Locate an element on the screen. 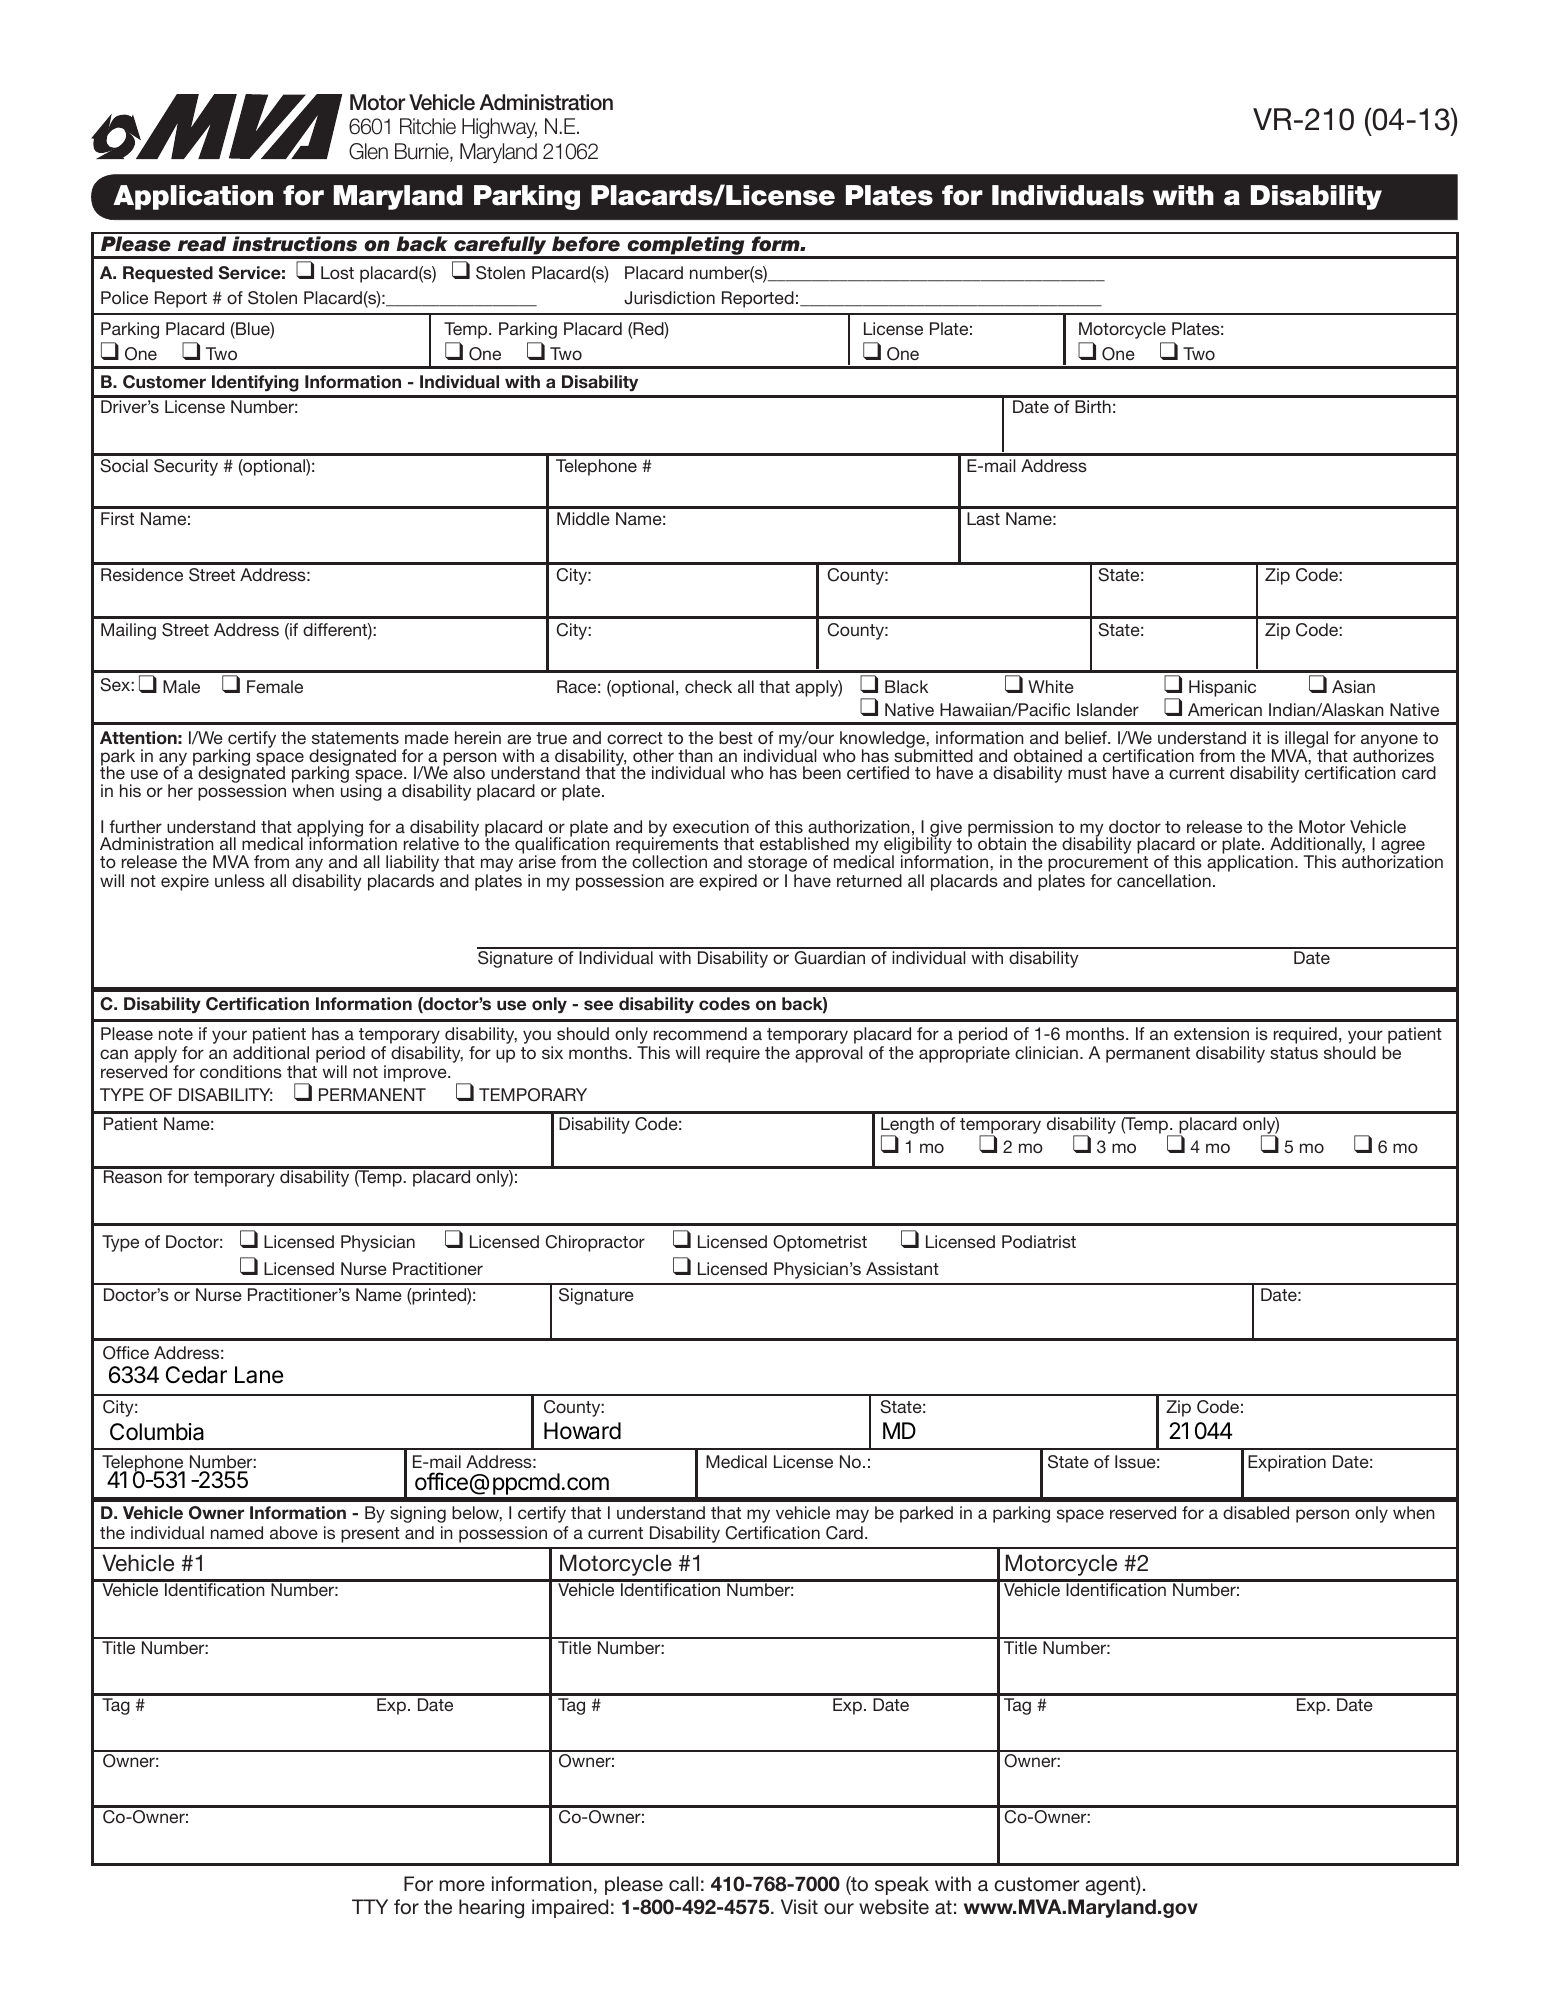 This screenshot has height=2006, width=1550. signing is located at coordinates (418, 1514).
